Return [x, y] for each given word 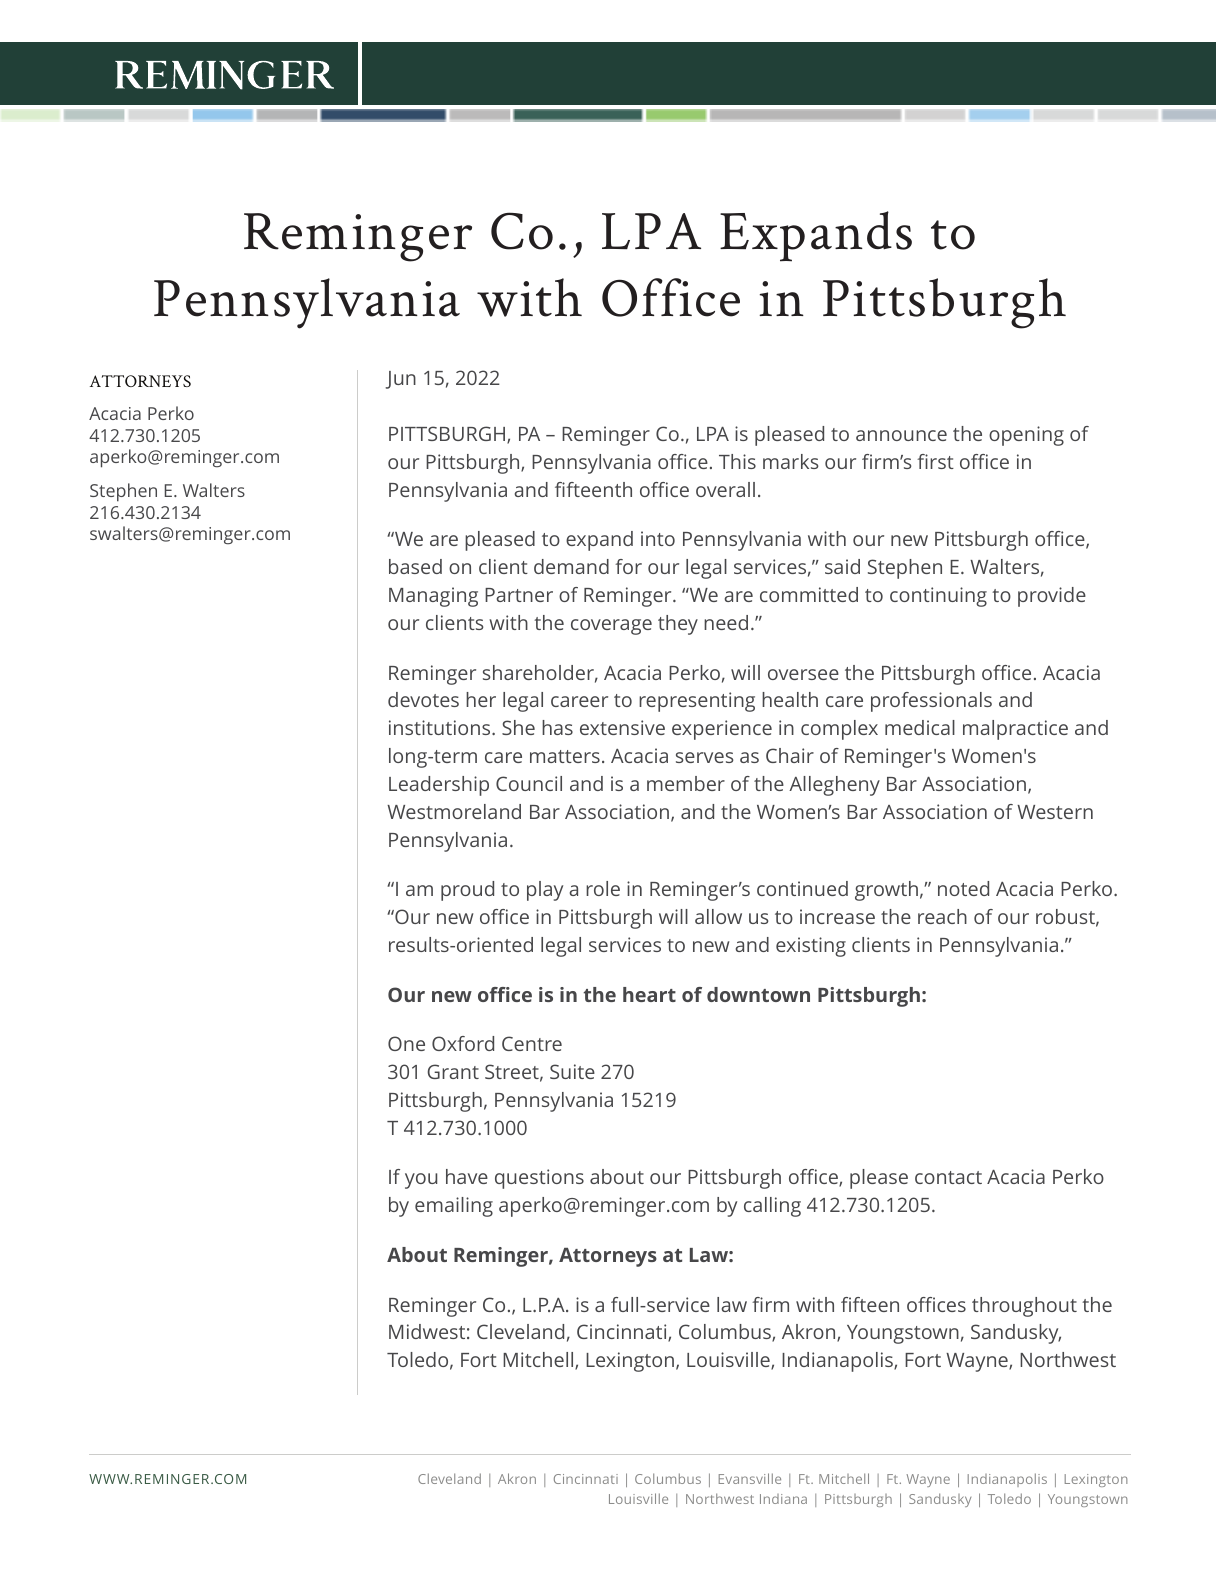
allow [718, 916]
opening [1026, 436]
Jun [400, 380]
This [737, 461]
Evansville [750, 1478]
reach [942, 916]
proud [467, 891]
